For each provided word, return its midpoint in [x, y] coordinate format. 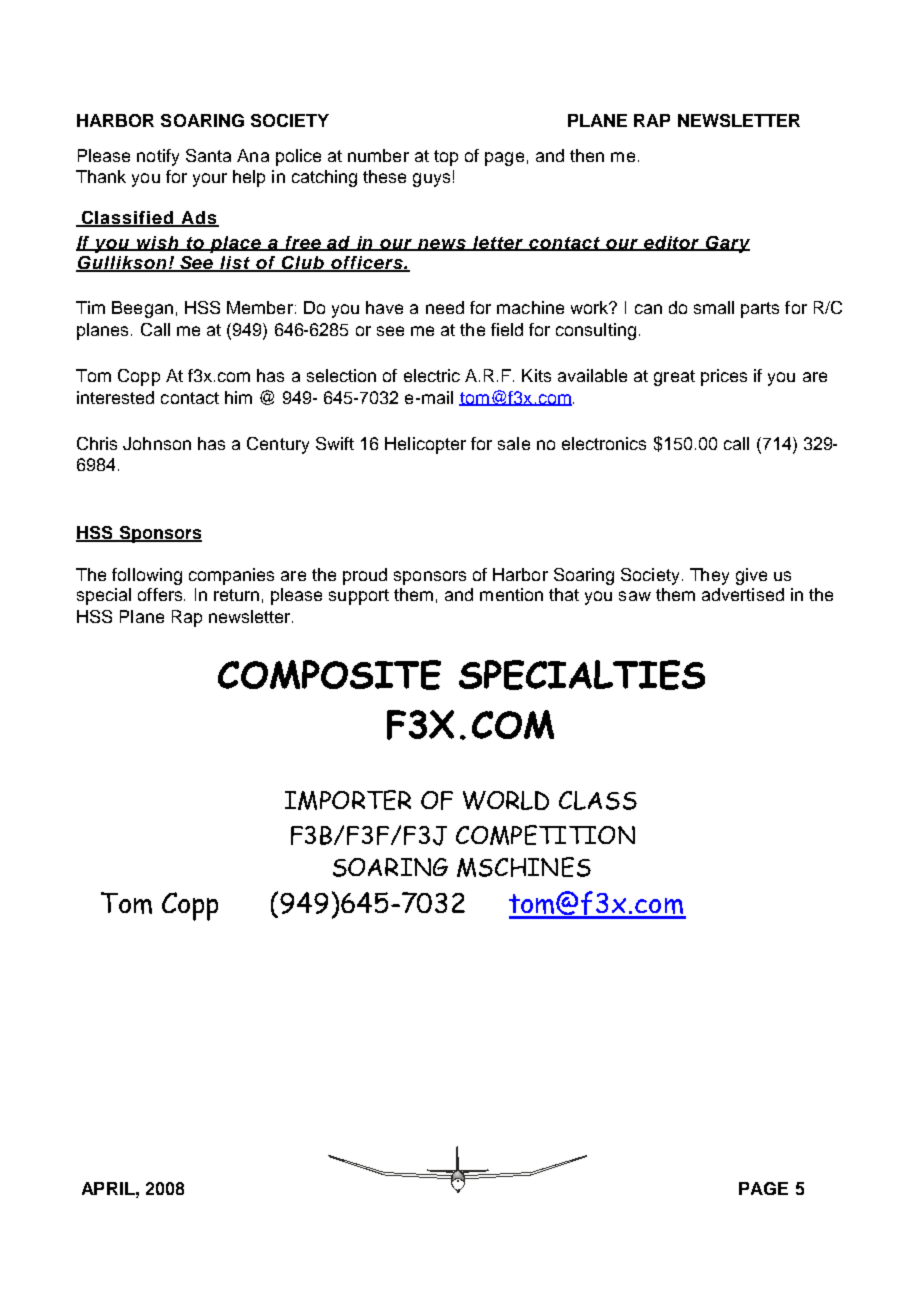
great [674, 378]
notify [158, 157]
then [587, 155]
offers [161, 594]
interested [115, 397]
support [359, 597]
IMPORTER [348, 800]
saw [635, 596]
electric [432, 375]
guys [431, 180]
